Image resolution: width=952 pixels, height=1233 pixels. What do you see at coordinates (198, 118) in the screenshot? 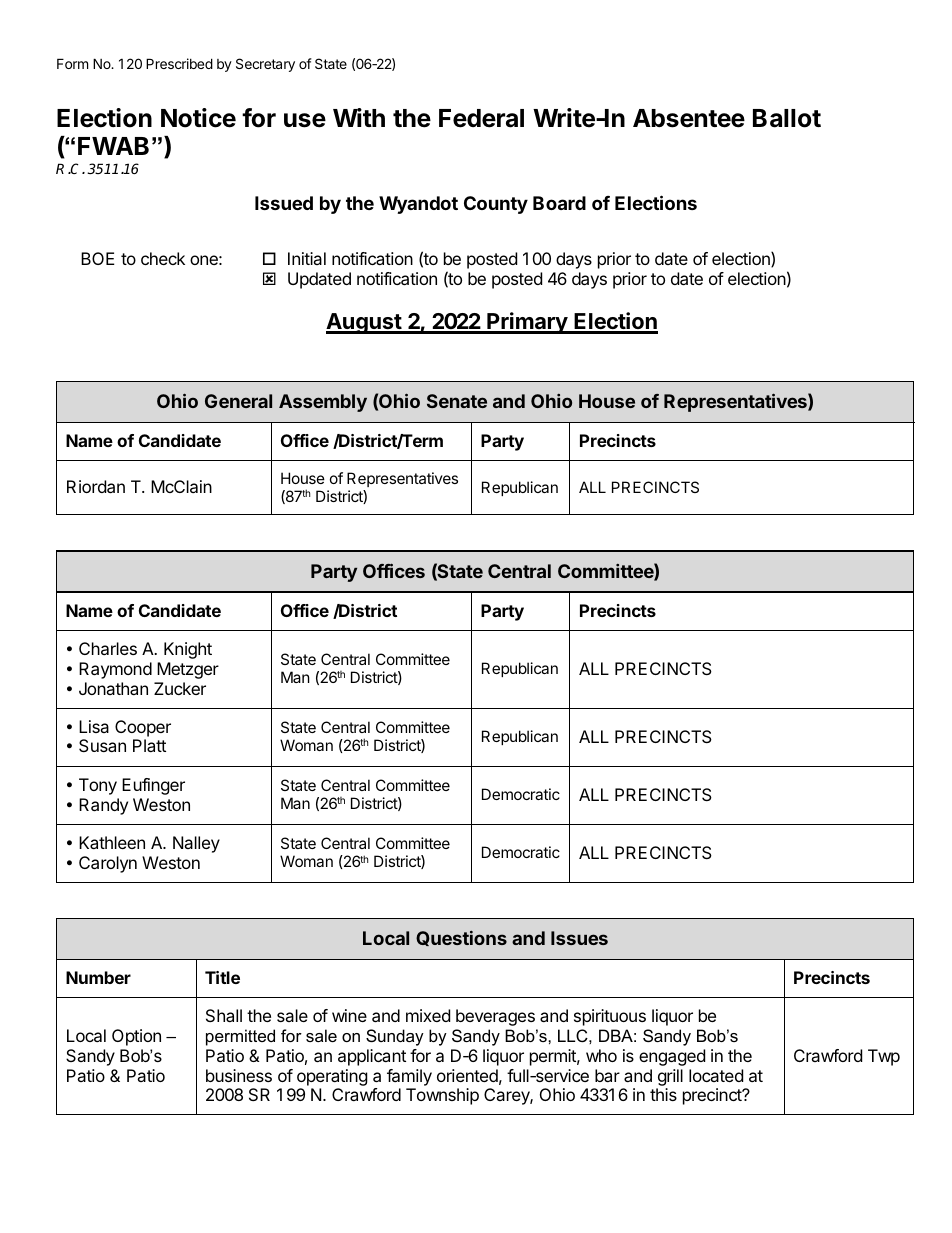
I see `Notice` at bounding box center [198, 118].
